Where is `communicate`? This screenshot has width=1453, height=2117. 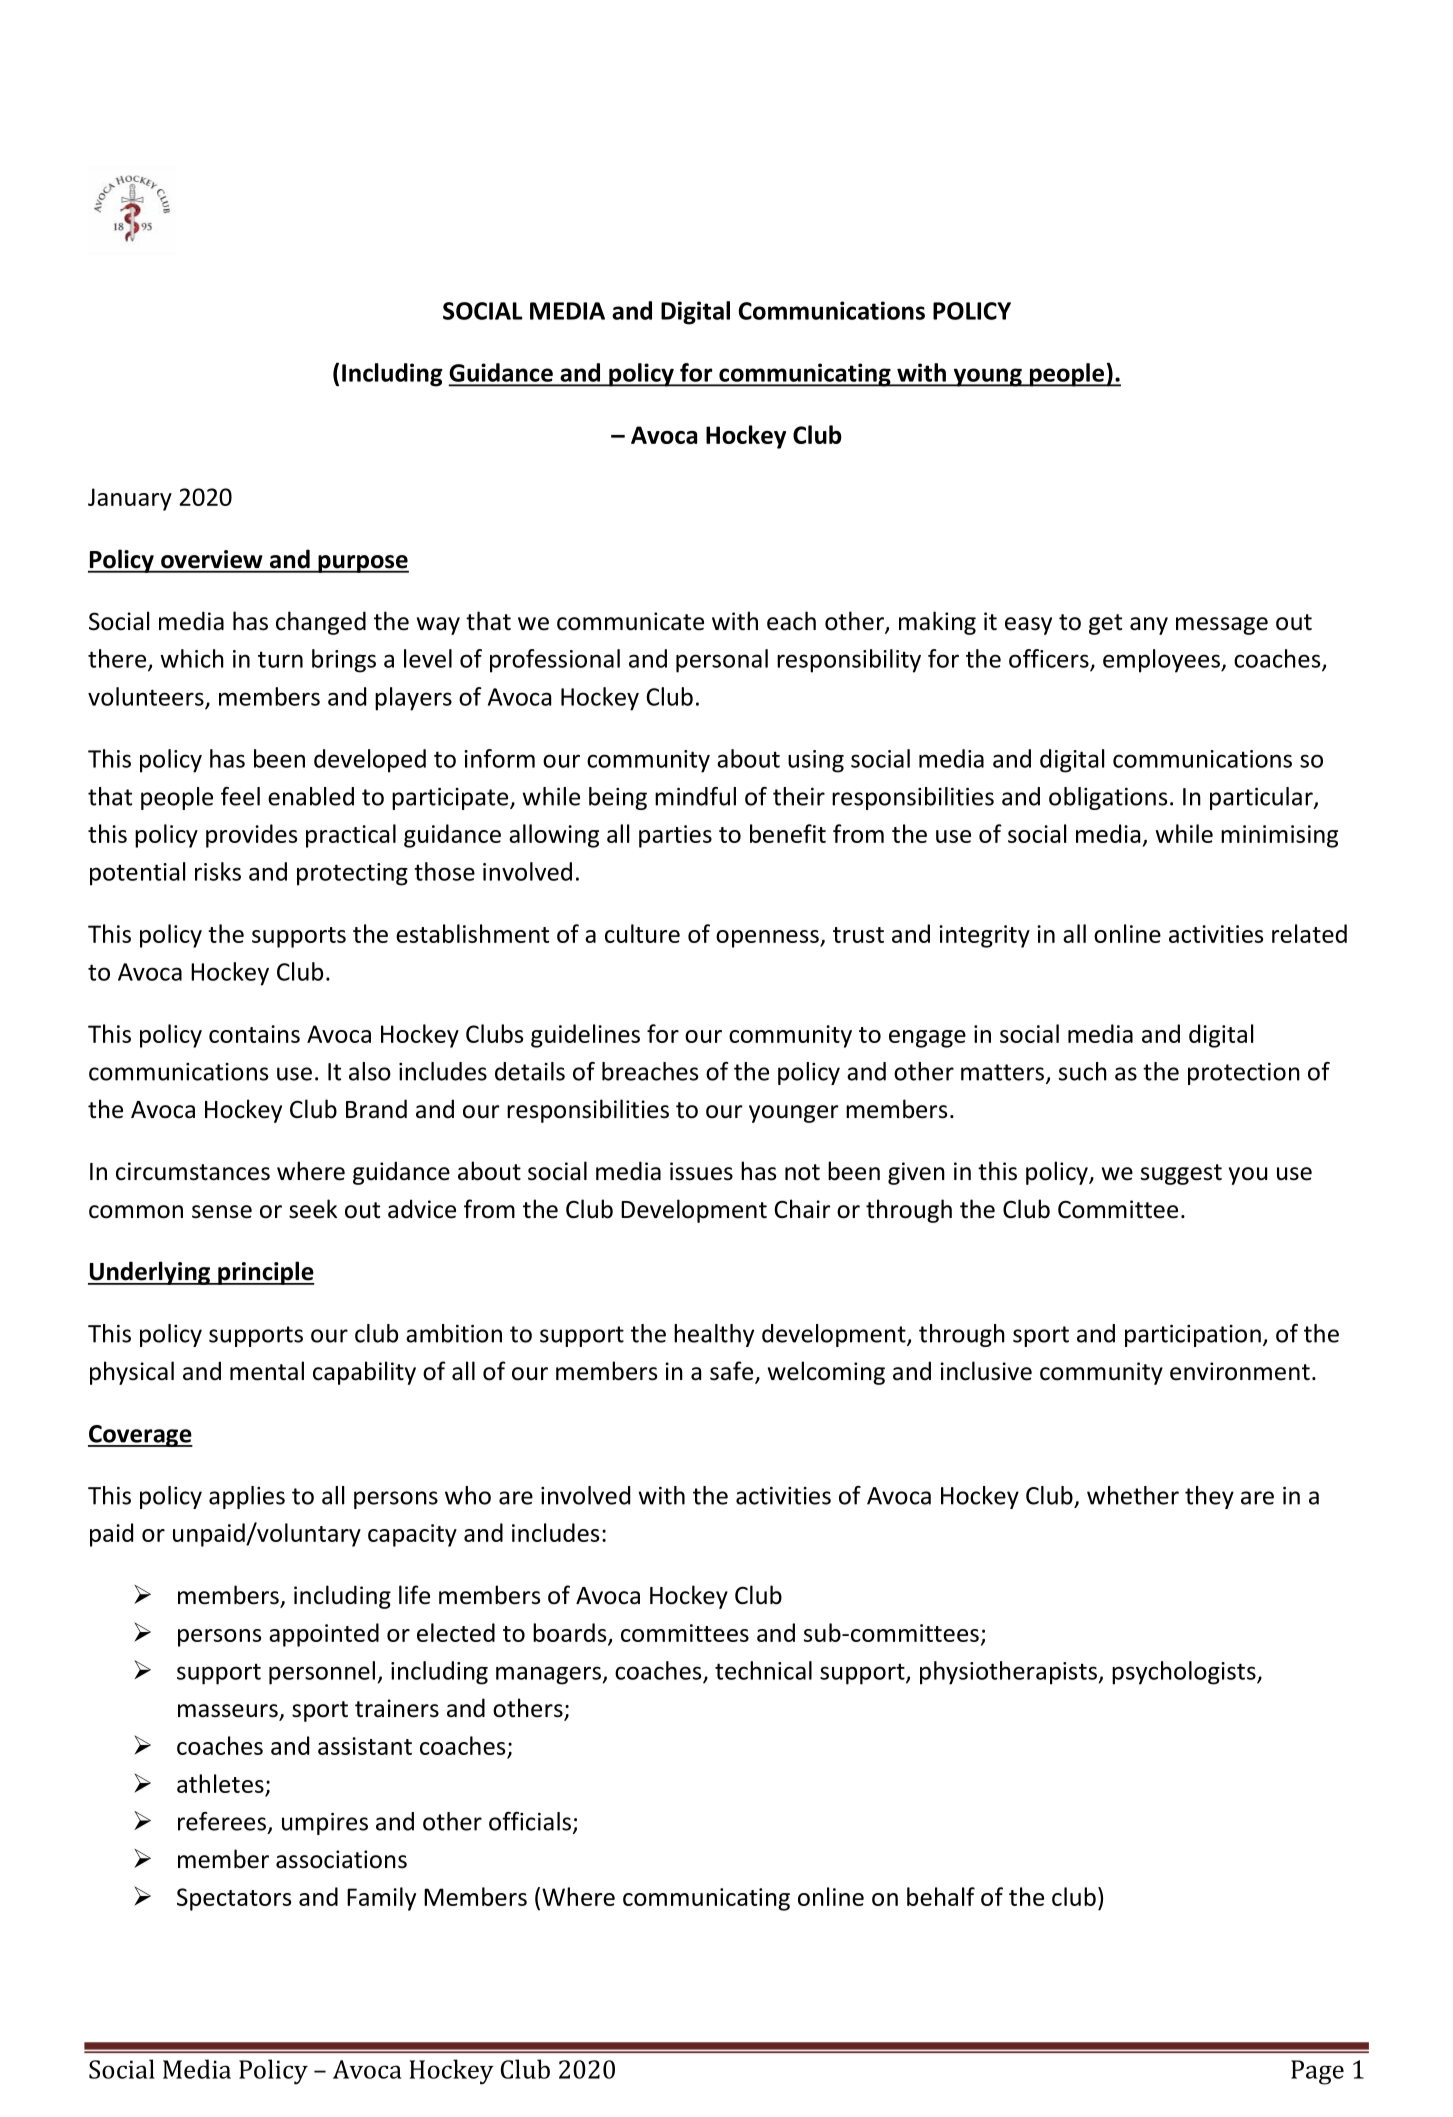
communicate is located at coordinates (630, 621).
